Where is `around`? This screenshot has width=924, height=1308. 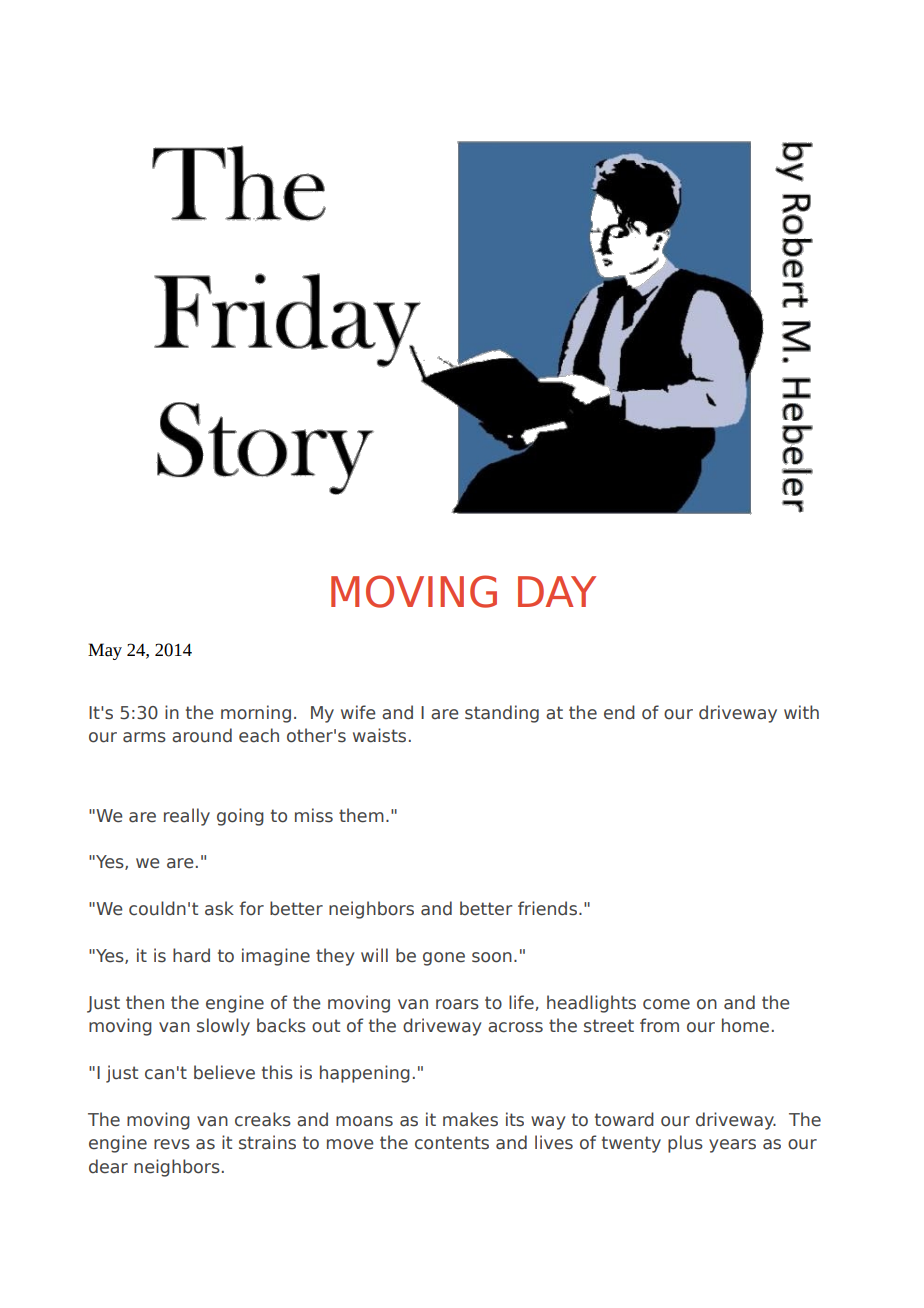
around is located at coordinates (202, 735).
